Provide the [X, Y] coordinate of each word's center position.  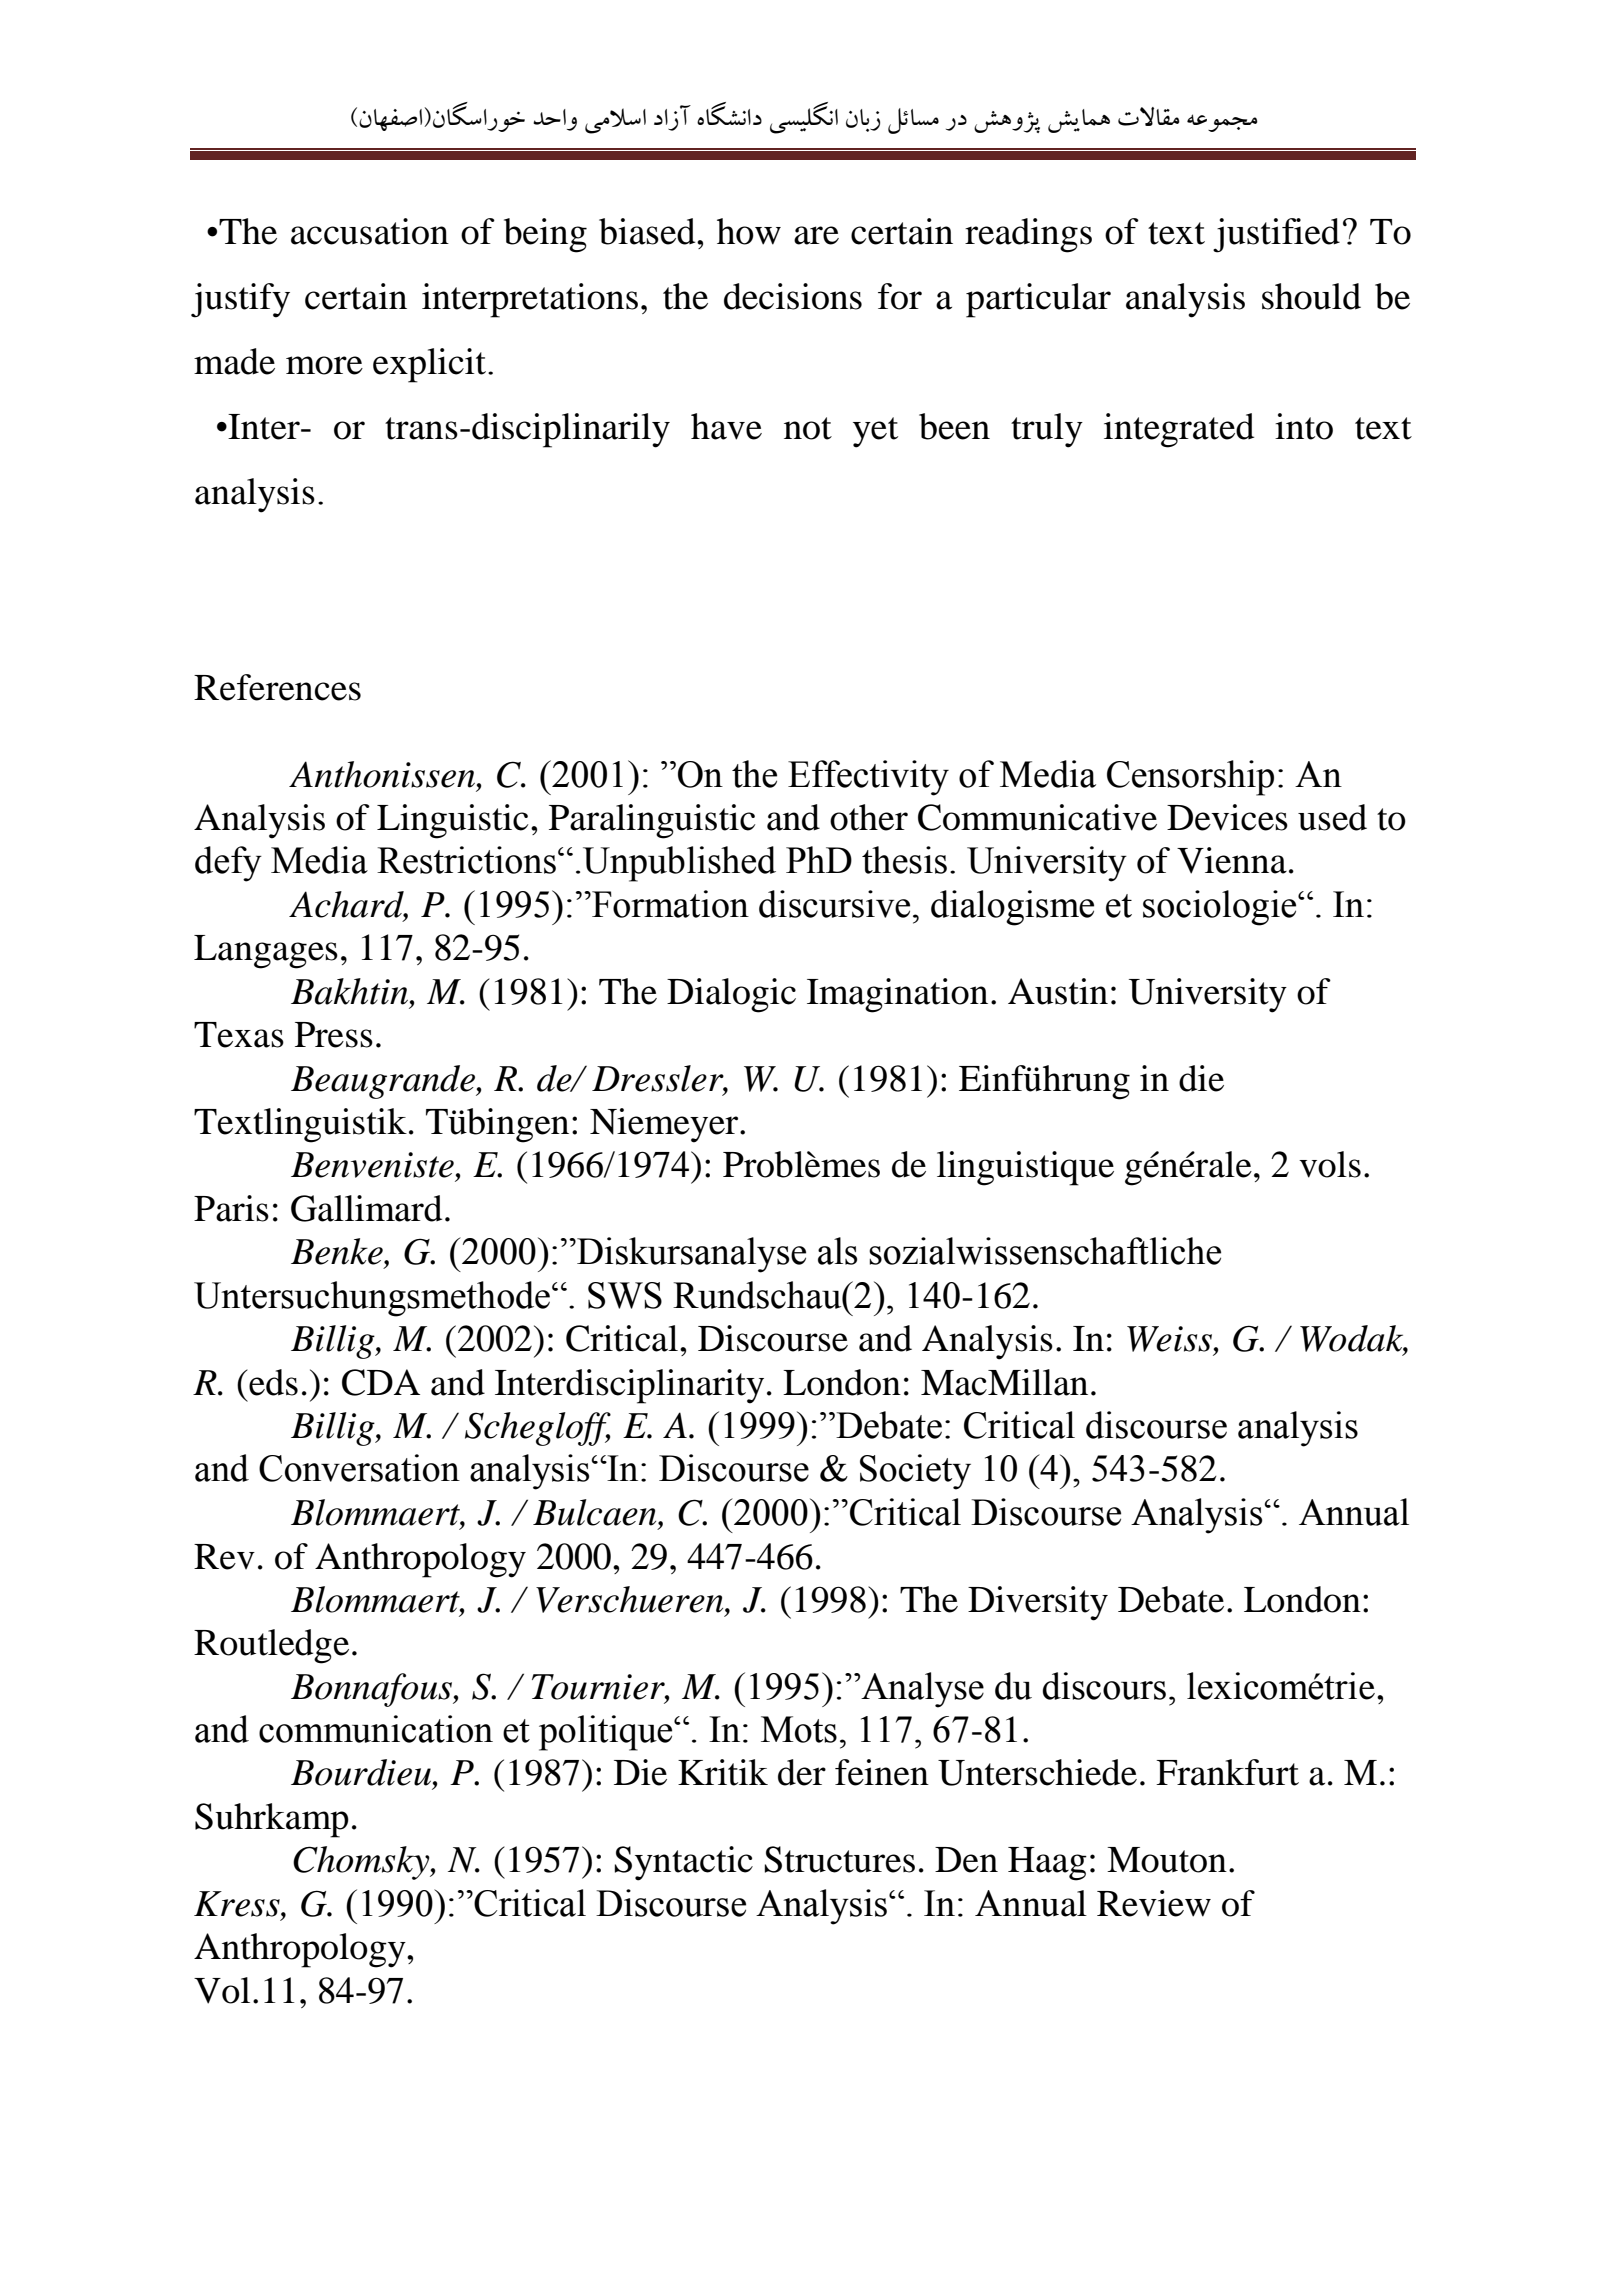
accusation [370, 231]
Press [334, 1035]
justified [1276, 235]
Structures [839, 1859]
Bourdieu [362, 1772]
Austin [1058, 991]
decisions [793, 296]
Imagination [897, 995]
